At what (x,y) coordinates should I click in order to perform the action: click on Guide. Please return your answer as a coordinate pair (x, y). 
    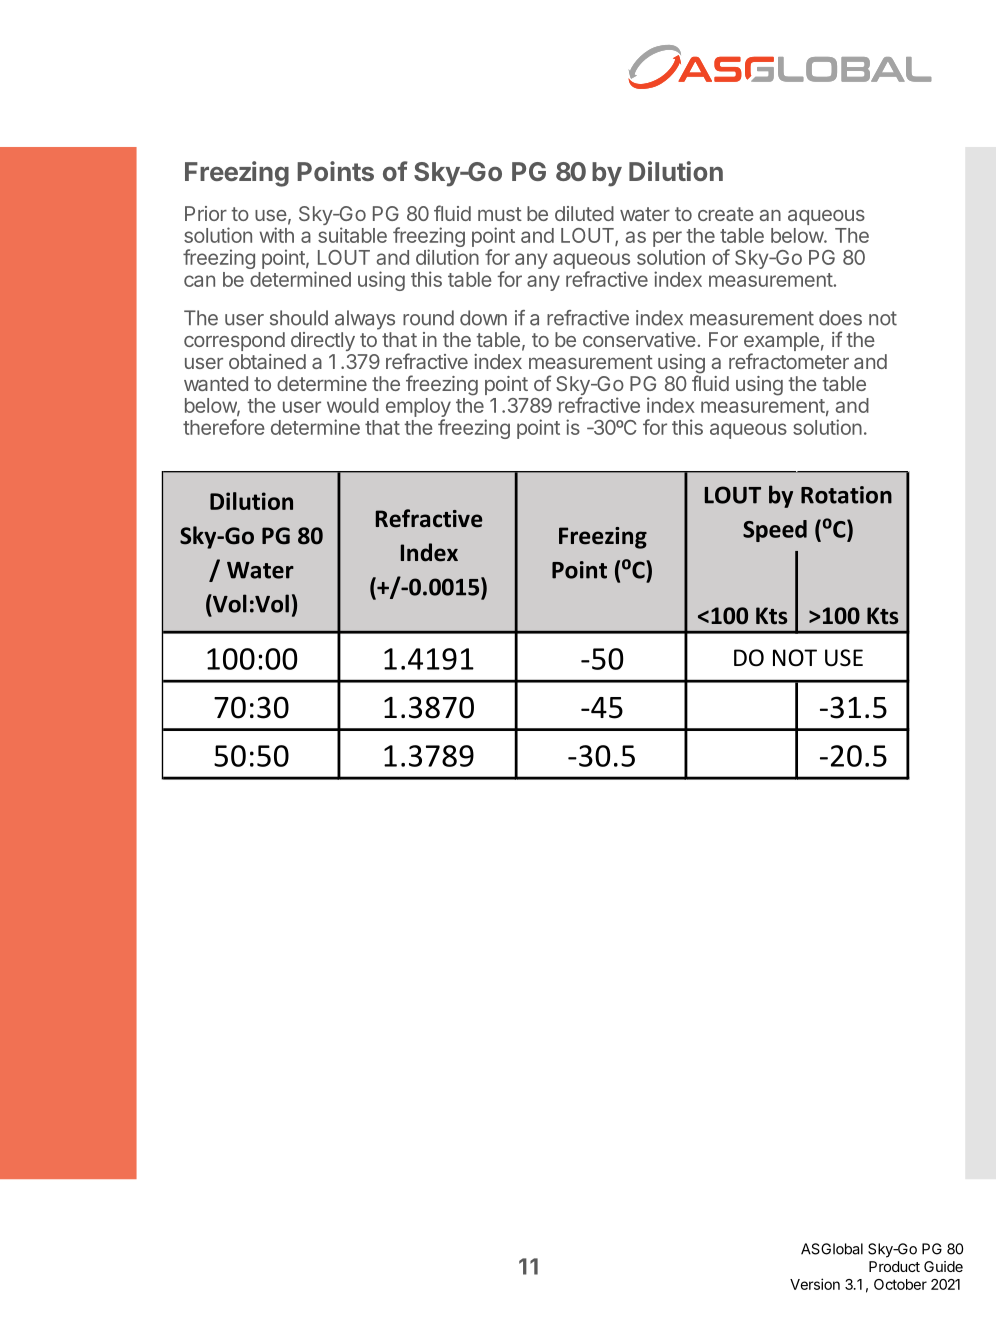
    Looking at the image, I should click on (943, 1266).
